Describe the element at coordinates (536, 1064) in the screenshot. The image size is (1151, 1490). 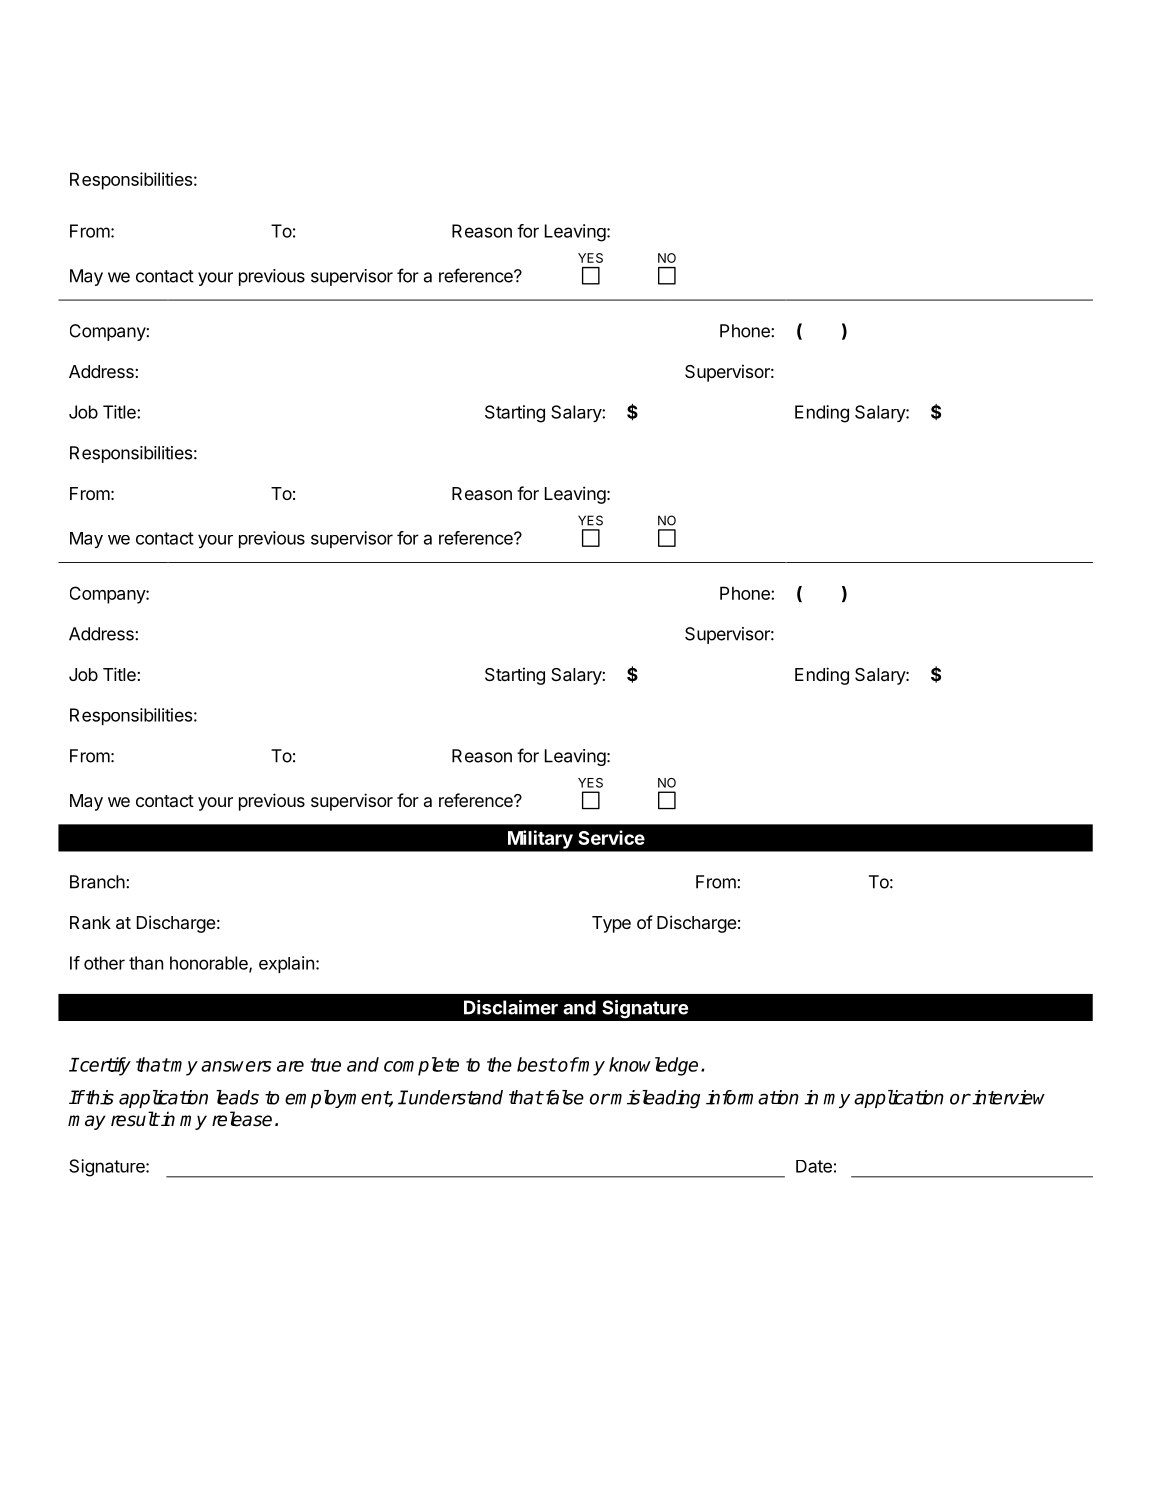
I see `best` at that location.
